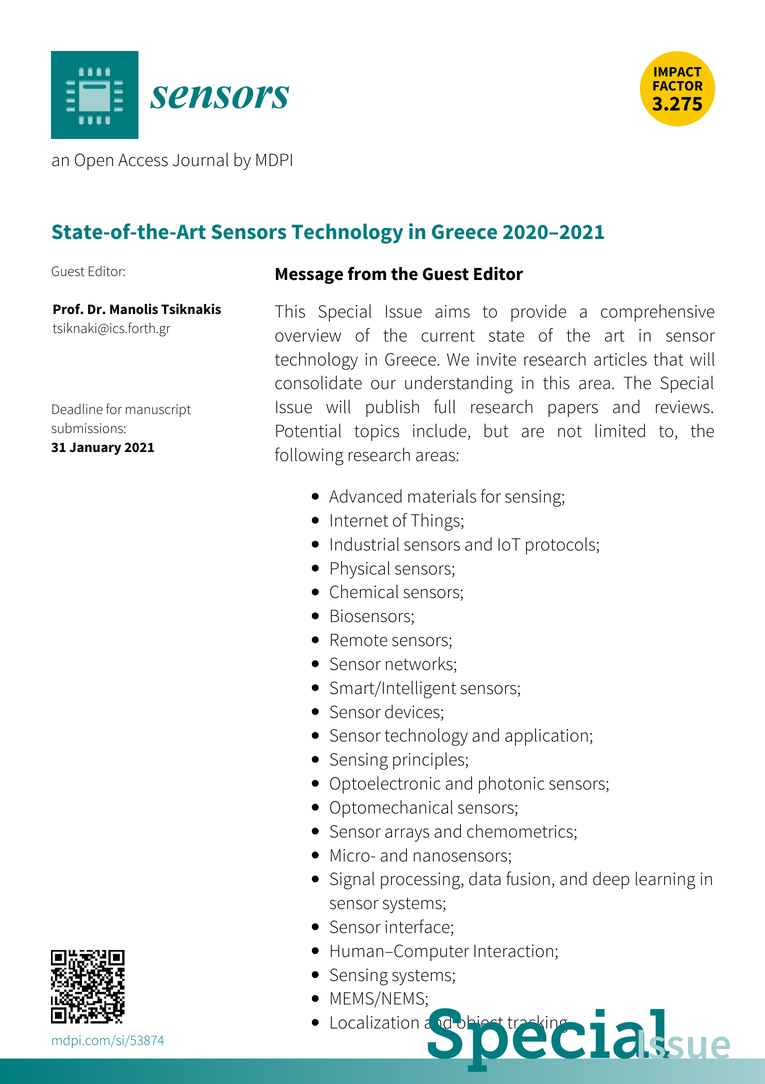  I want to click on Remote, so click(359, 640).
